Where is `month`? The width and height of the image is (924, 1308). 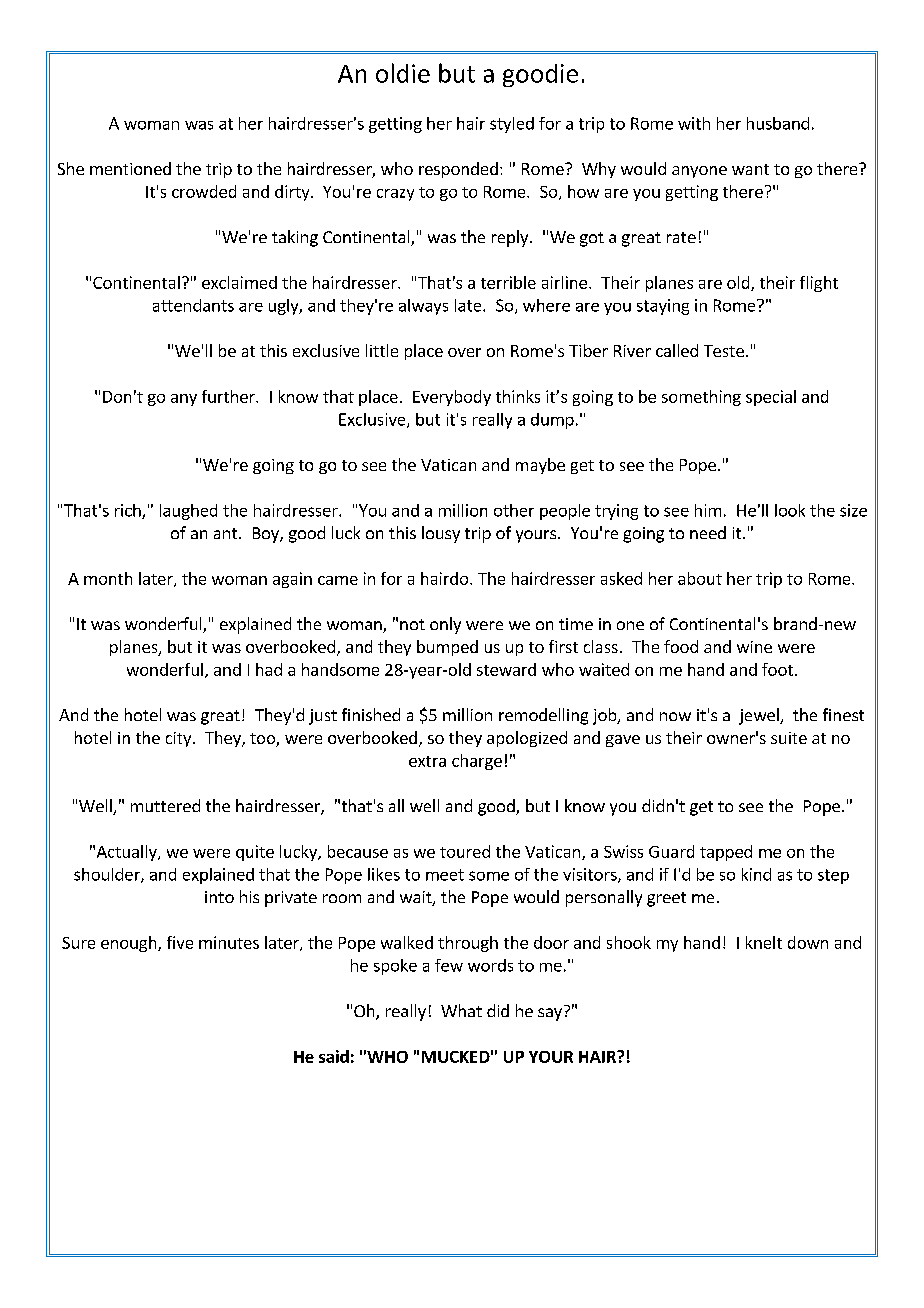
month is located at coordinates (108, 578).
